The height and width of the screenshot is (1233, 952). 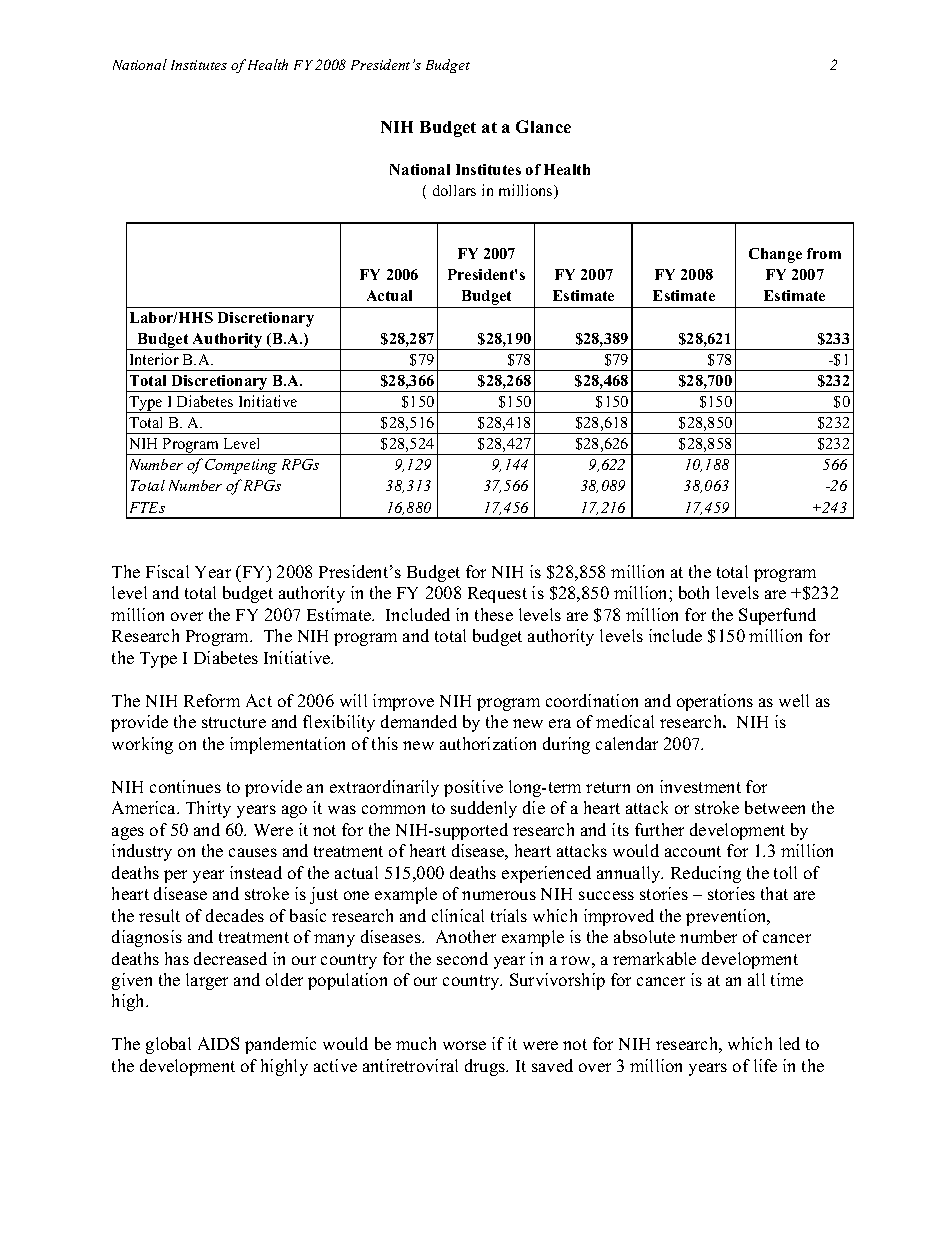 What do you see at coordinates (775, 255) in the screenshot?
I see `Change` at bounding box center [775, 255].
